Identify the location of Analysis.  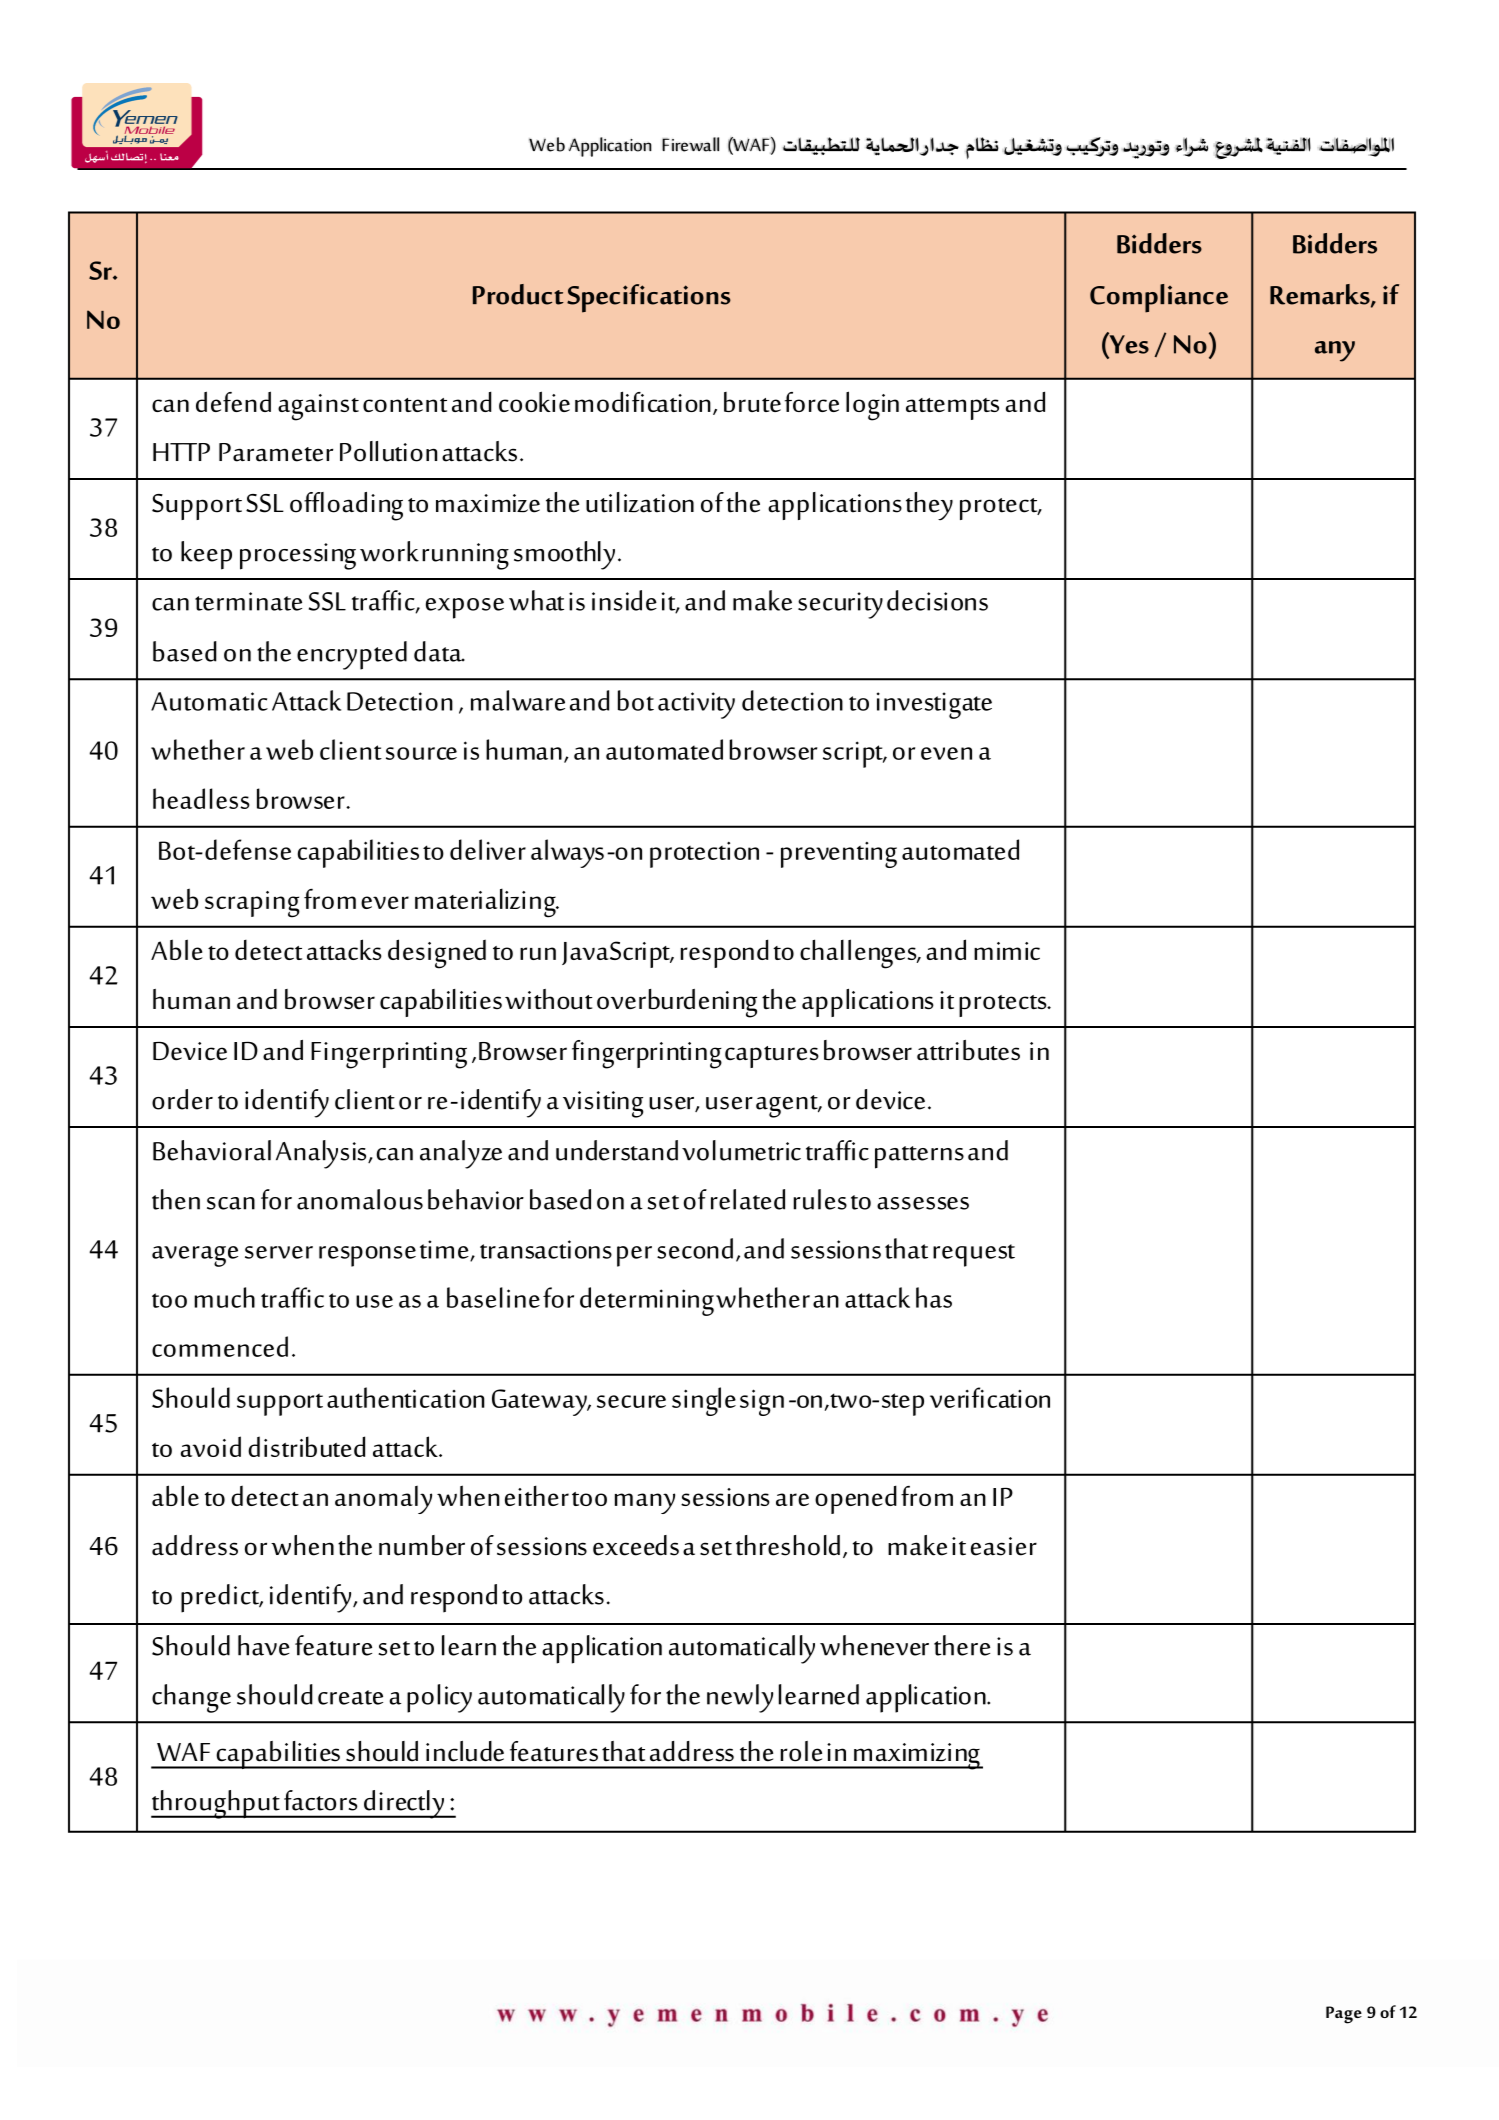
(322, 1154).
